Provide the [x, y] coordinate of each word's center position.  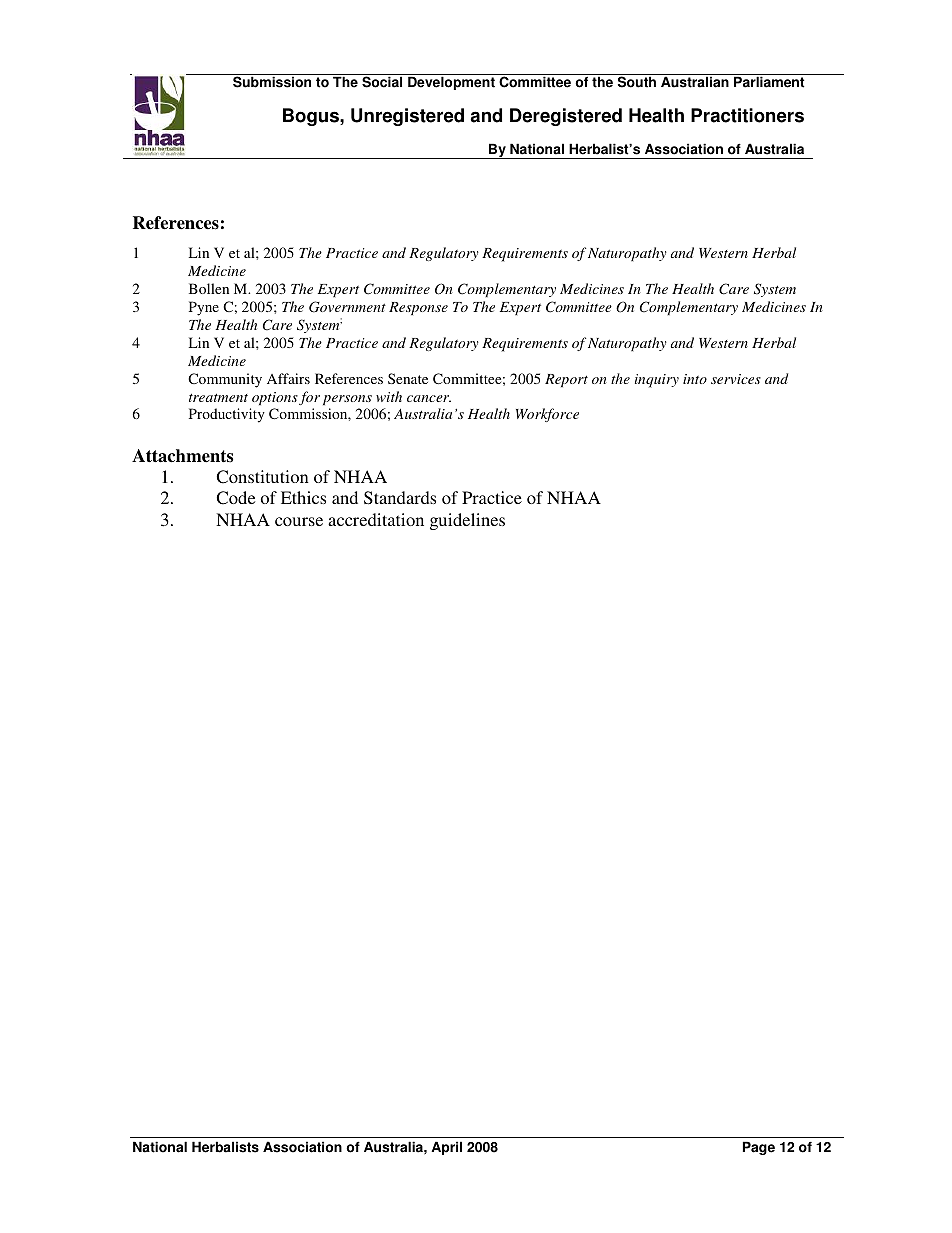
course [299, 521]
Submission [272, 82]
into [695, 379]
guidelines [467, 521]
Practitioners [747, 115]
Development [451, 83]
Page [759, 1148]
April [446, 1148]
